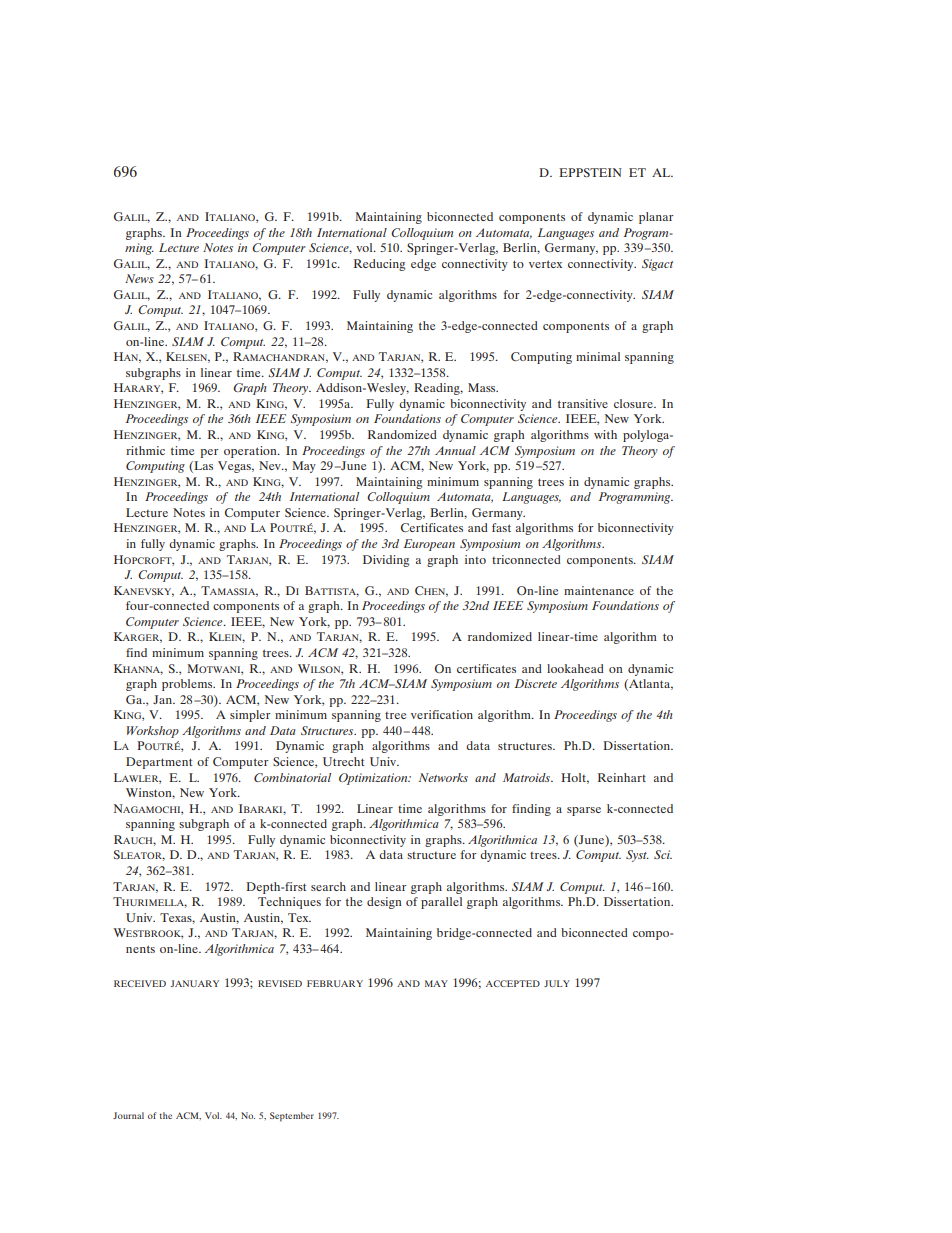 This screenshot has height=1233, width=952. I want to click on Journal, so click(128, 1115).
